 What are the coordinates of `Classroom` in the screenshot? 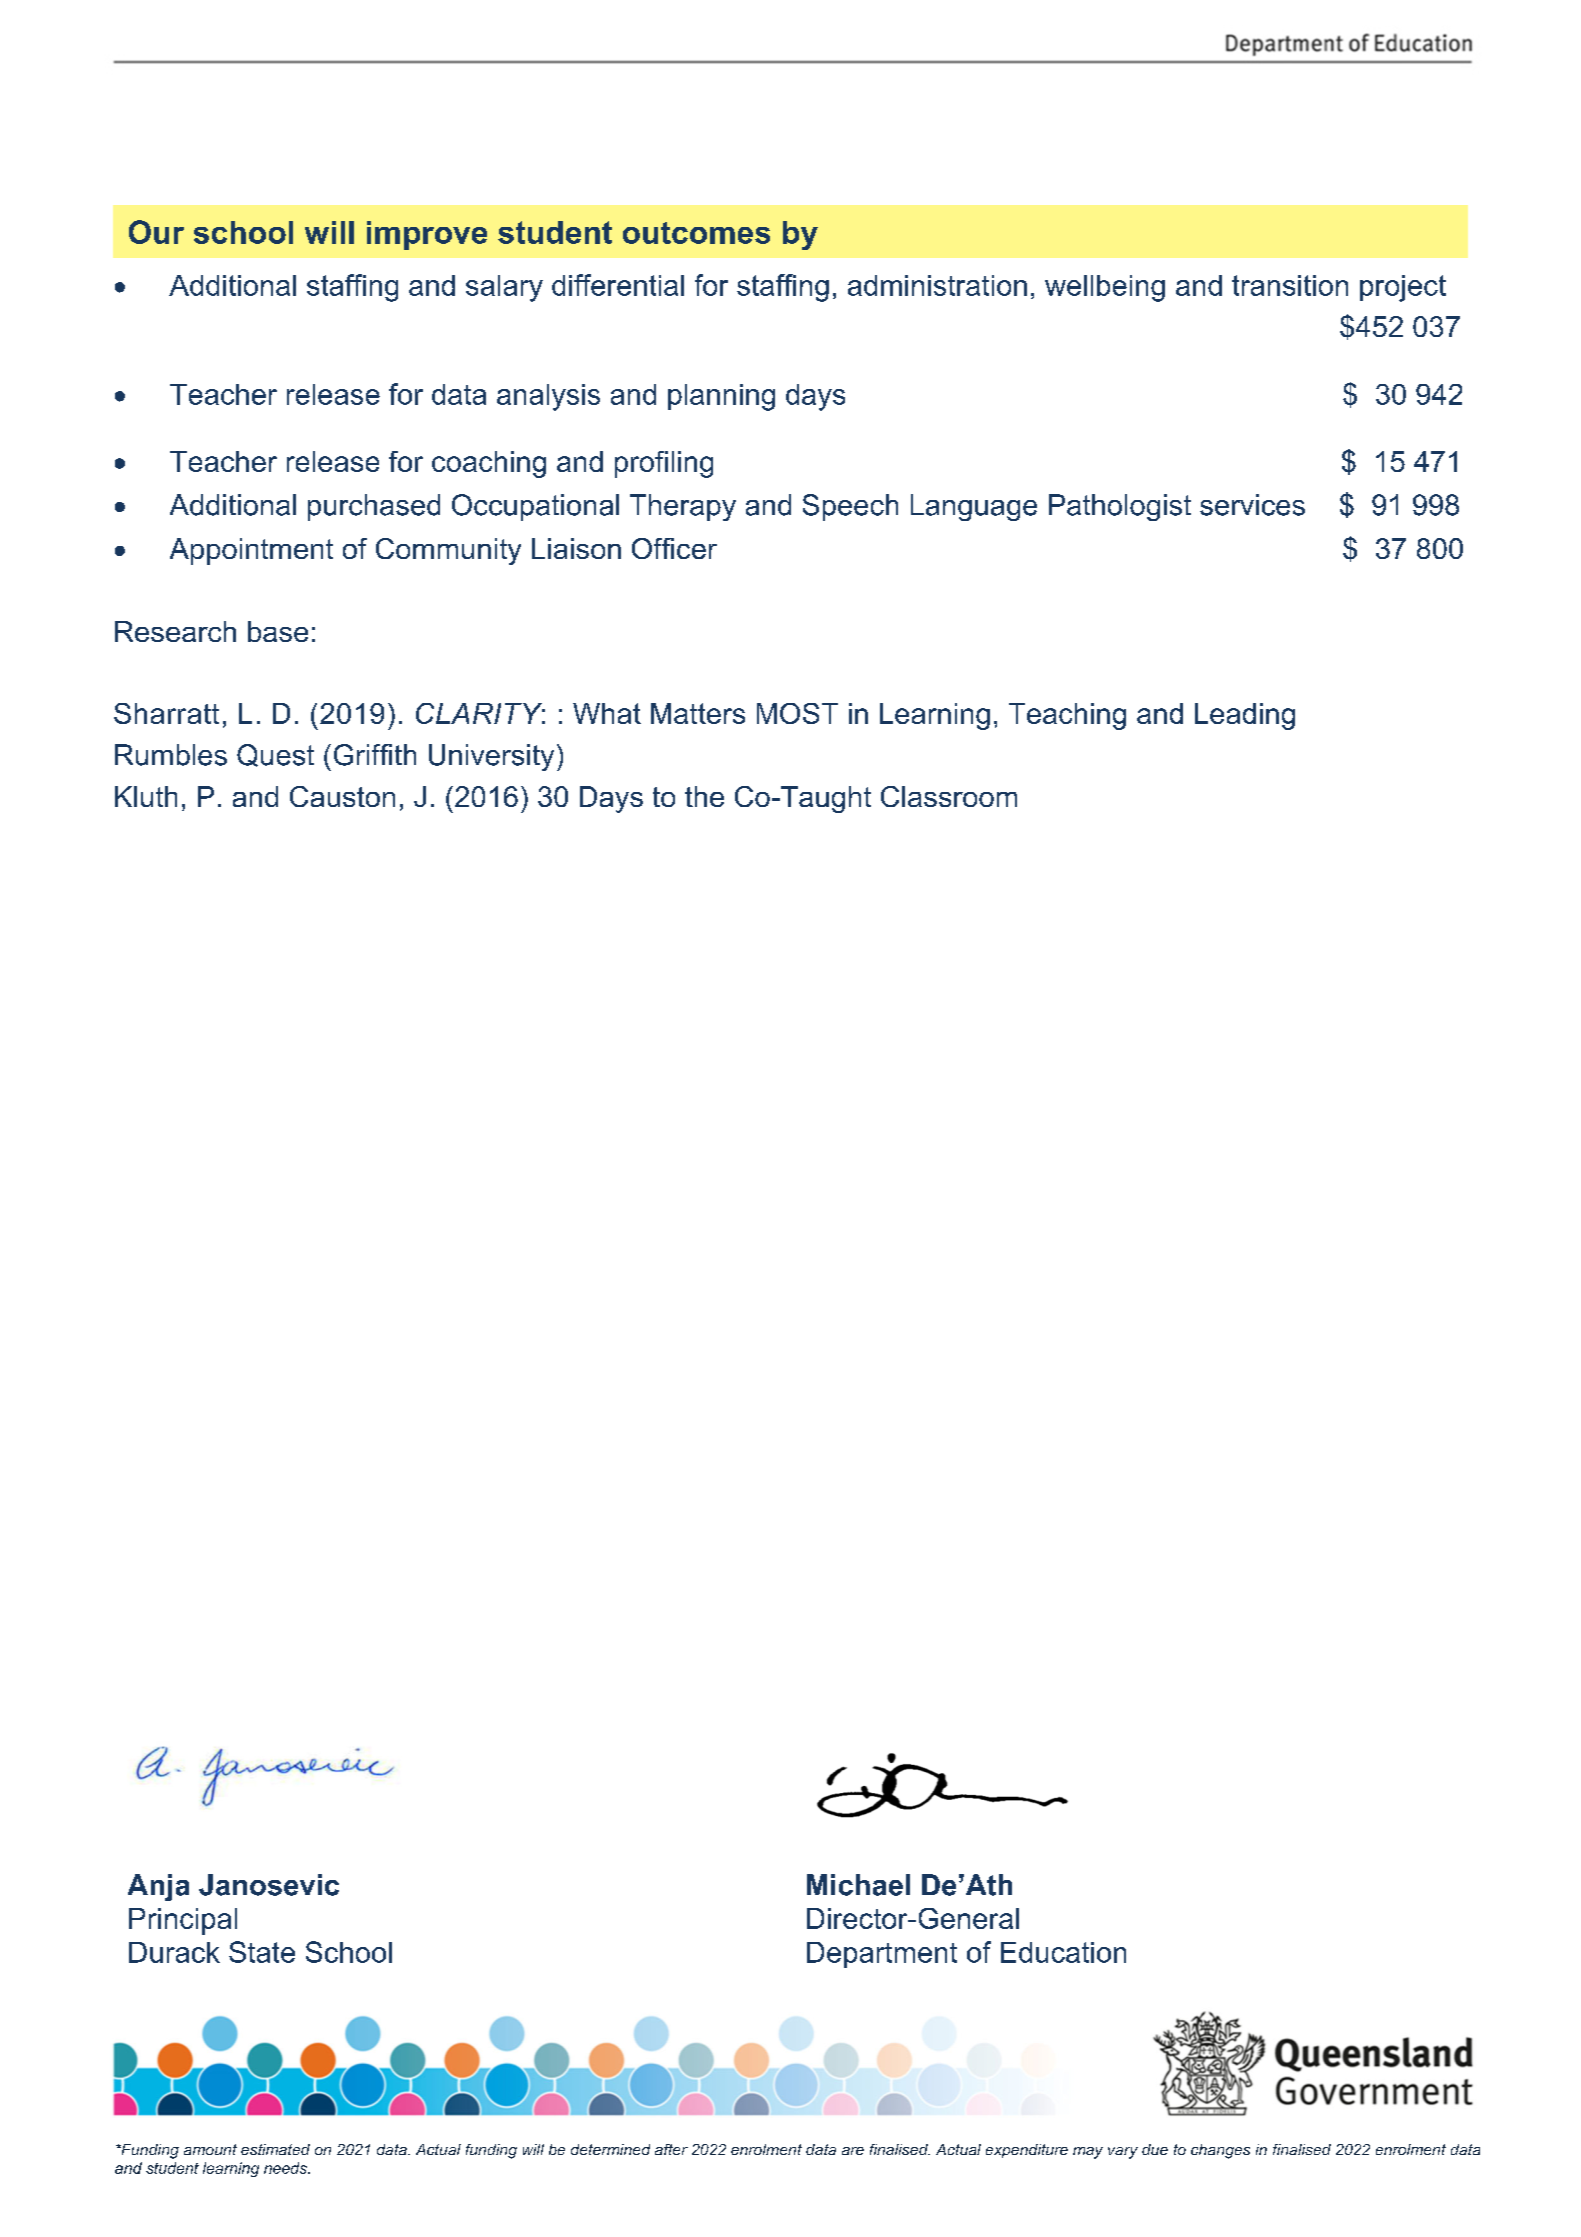 It's located at (949, 796).
